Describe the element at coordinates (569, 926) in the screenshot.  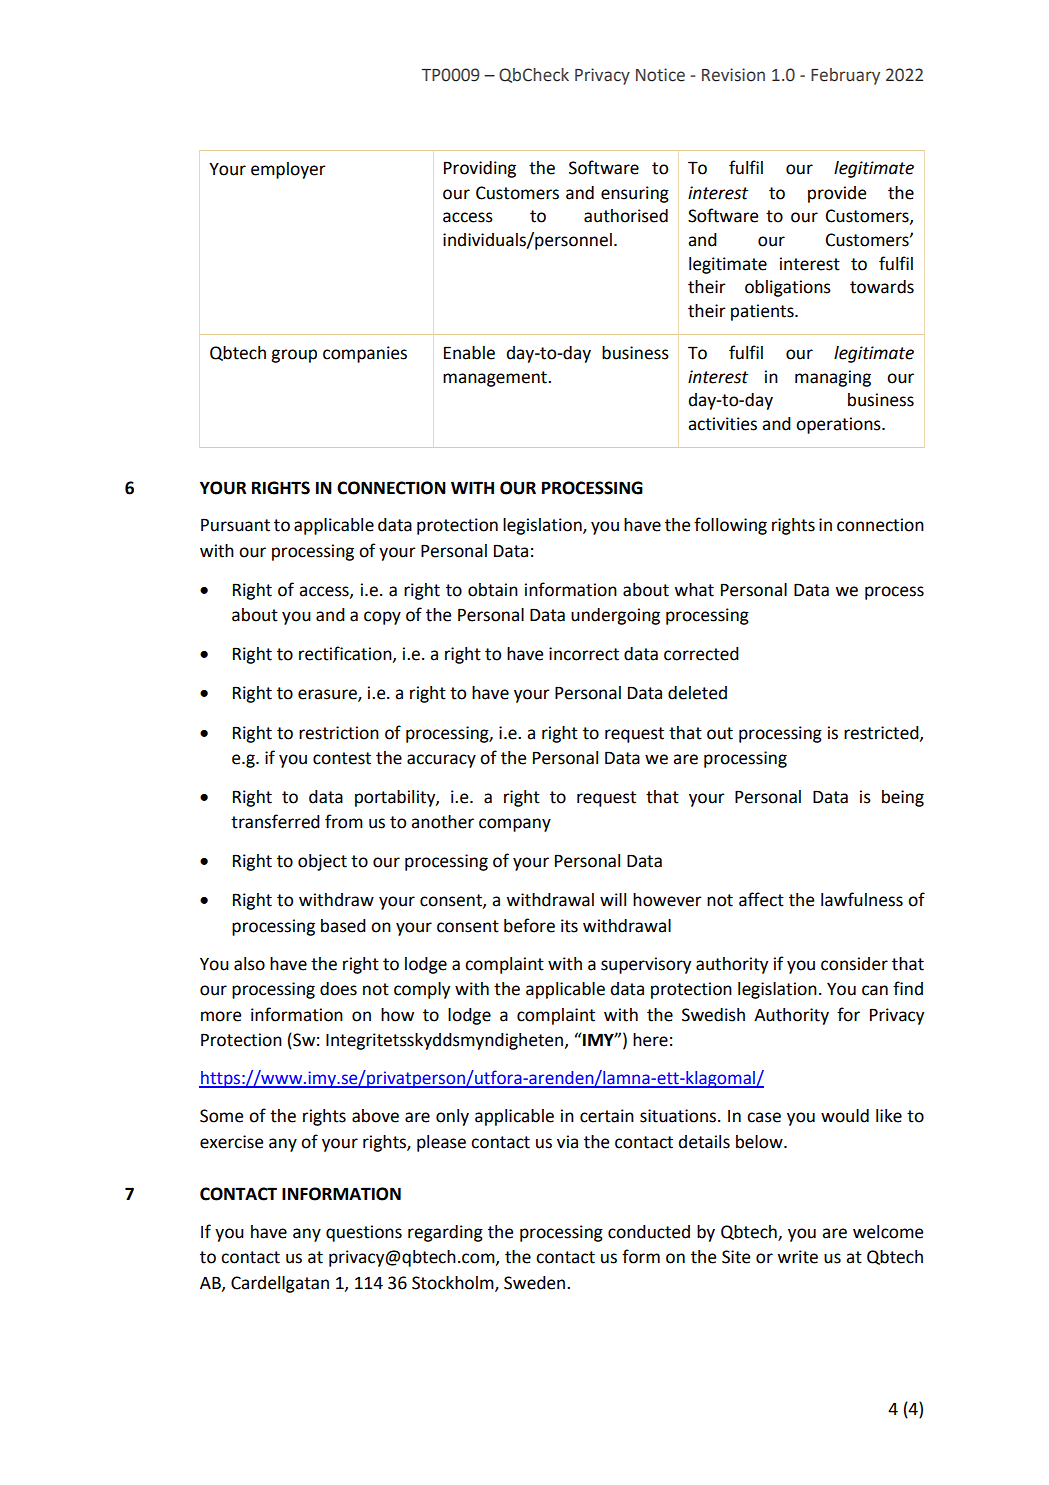
I see `its` at that location.
